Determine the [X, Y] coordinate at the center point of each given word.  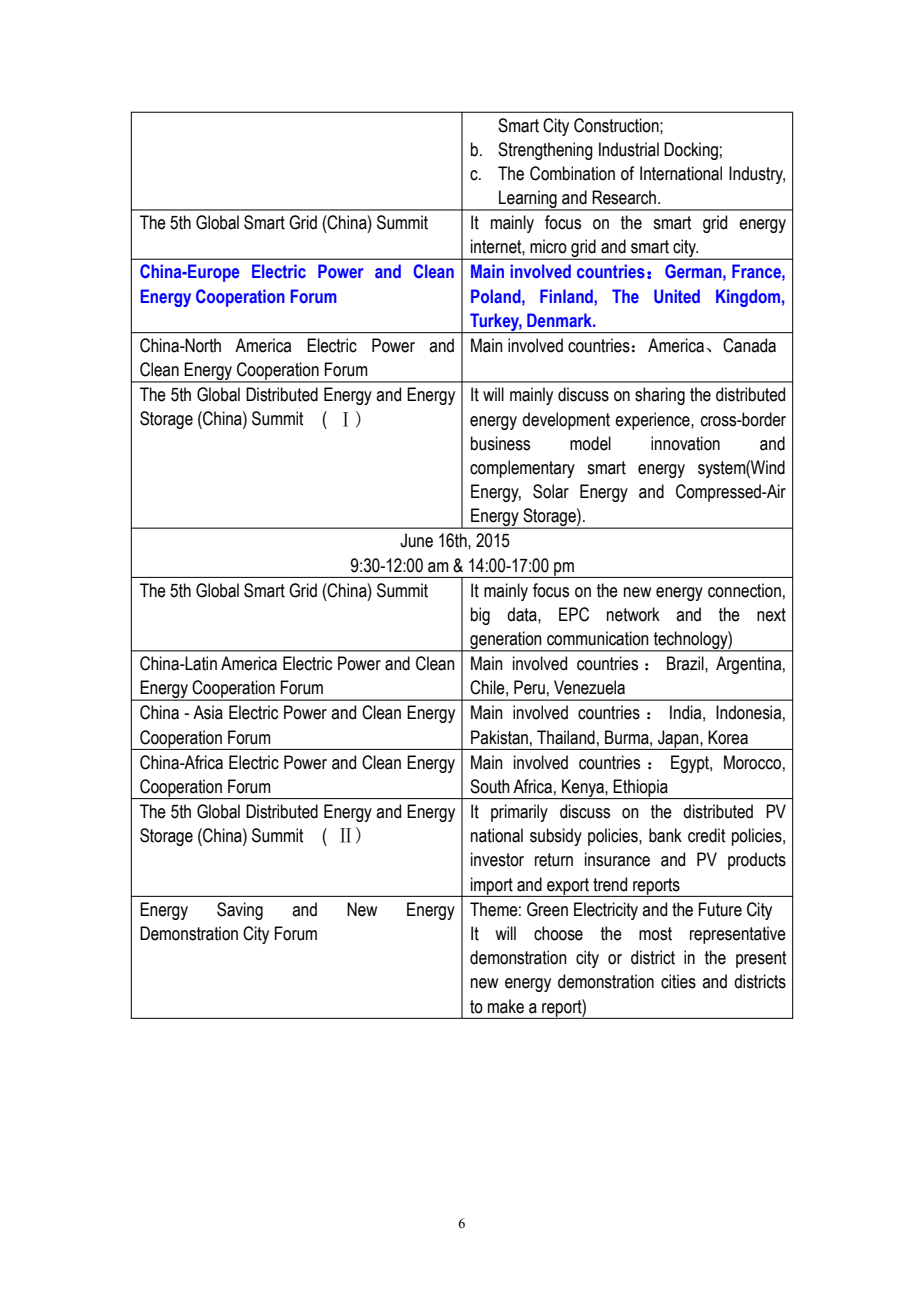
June [416, 540]
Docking [691, 151]
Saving [240, 911]
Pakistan [499, 737]
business [500, 443]
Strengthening [545, 151]
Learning [528, 200]
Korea [728, 737]
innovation [685, 443]
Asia [208, 712]
